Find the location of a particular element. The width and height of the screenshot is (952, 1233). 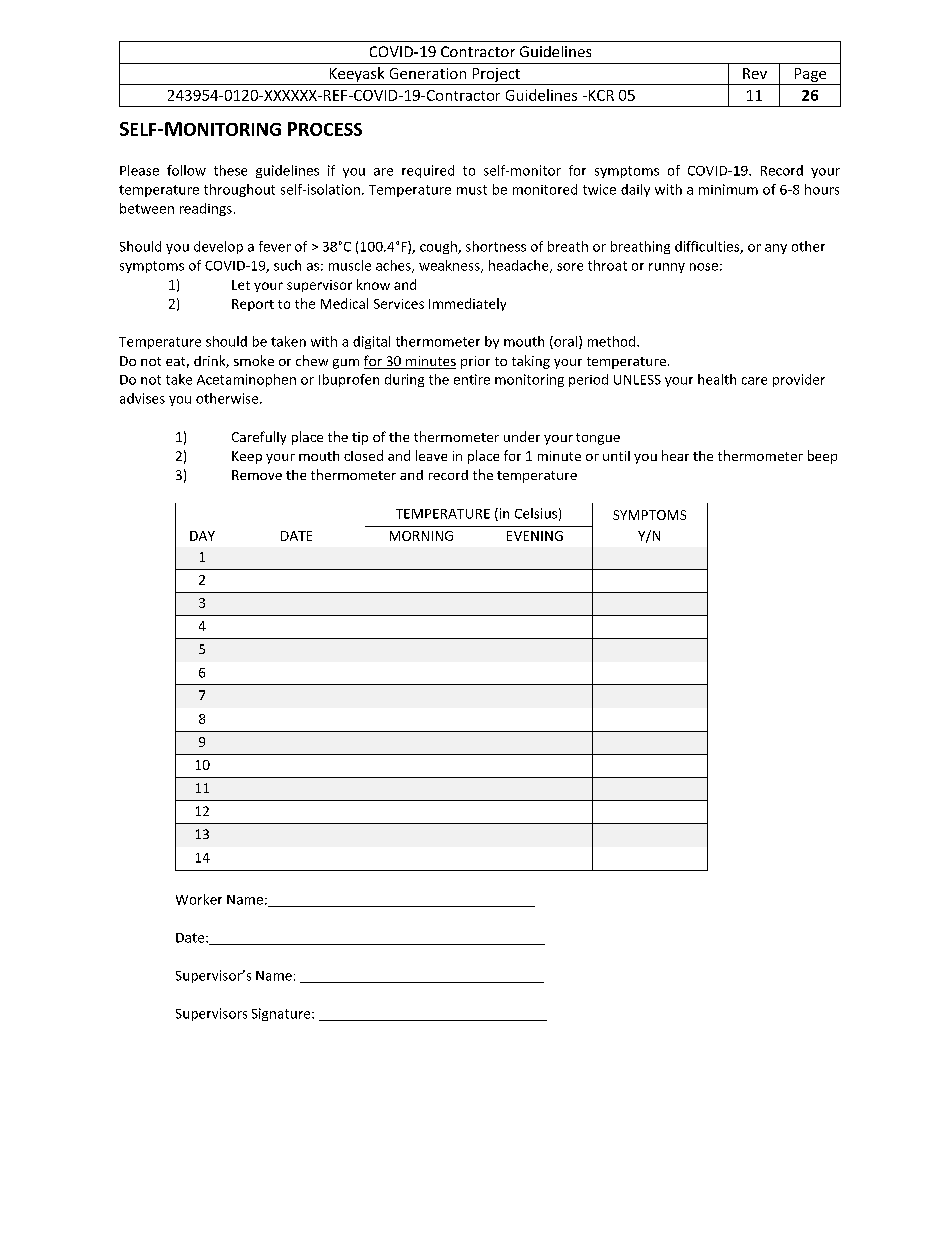

DAY is located at coordinates (202, 536).
